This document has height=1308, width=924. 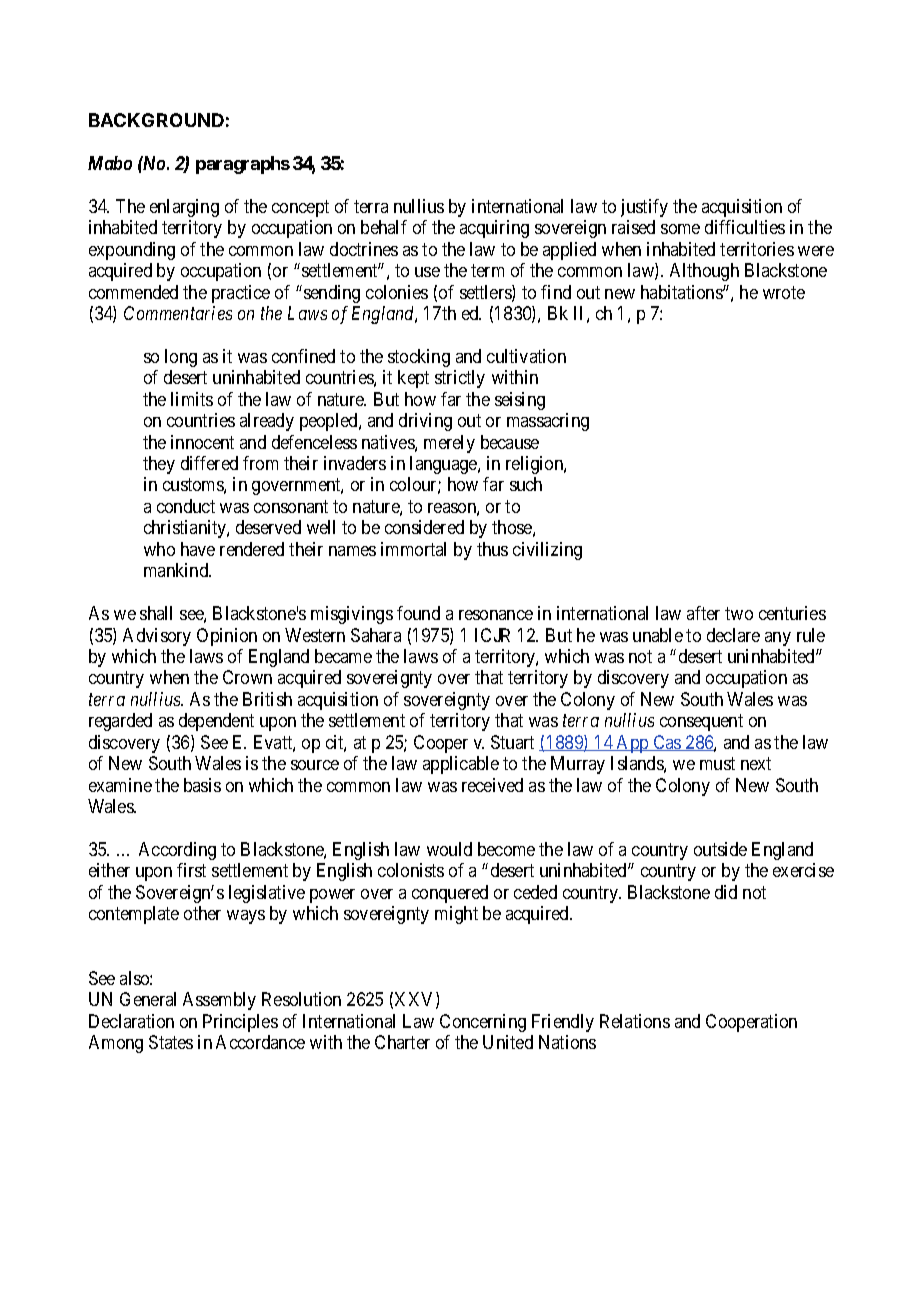 What do you see at coordinates (745, 227) in the document?
I see `difficulties` at bounding box center [745, 227].
